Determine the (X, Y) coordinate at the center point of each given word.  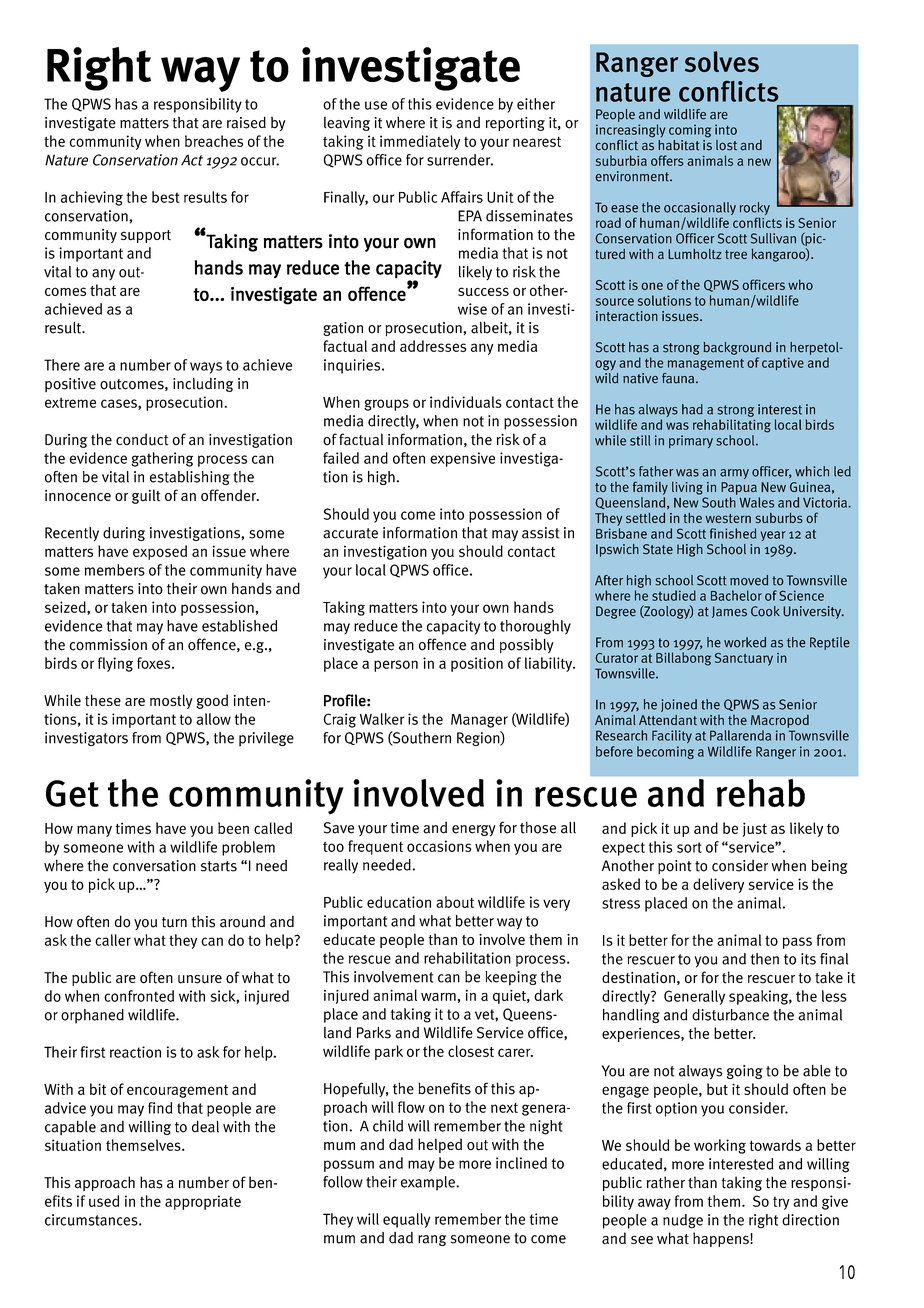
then (765, 959)
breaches (214, 141)
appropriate (203, 1202)
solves (722, 61)
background (737, 348)
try (781, 1203)
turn (174, 922)
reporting (515, 124)
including (203, 384)
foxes (155, 663)
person (396, 666)
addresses (433, 346)
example (429, 1183)
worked (745, 642)
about (455, 902)
